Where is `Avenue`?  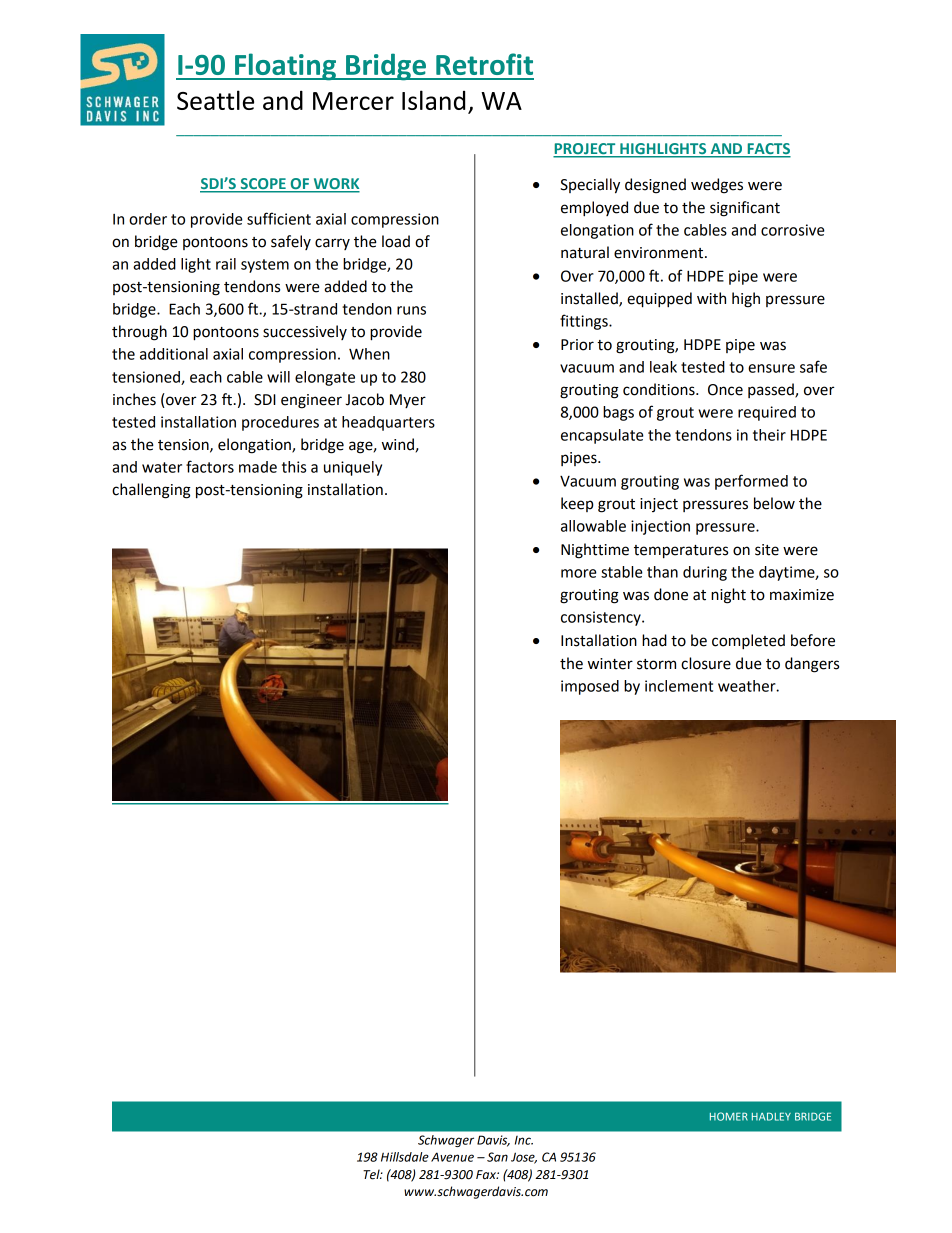 Avenue is located at coordinates (452, 1157).
